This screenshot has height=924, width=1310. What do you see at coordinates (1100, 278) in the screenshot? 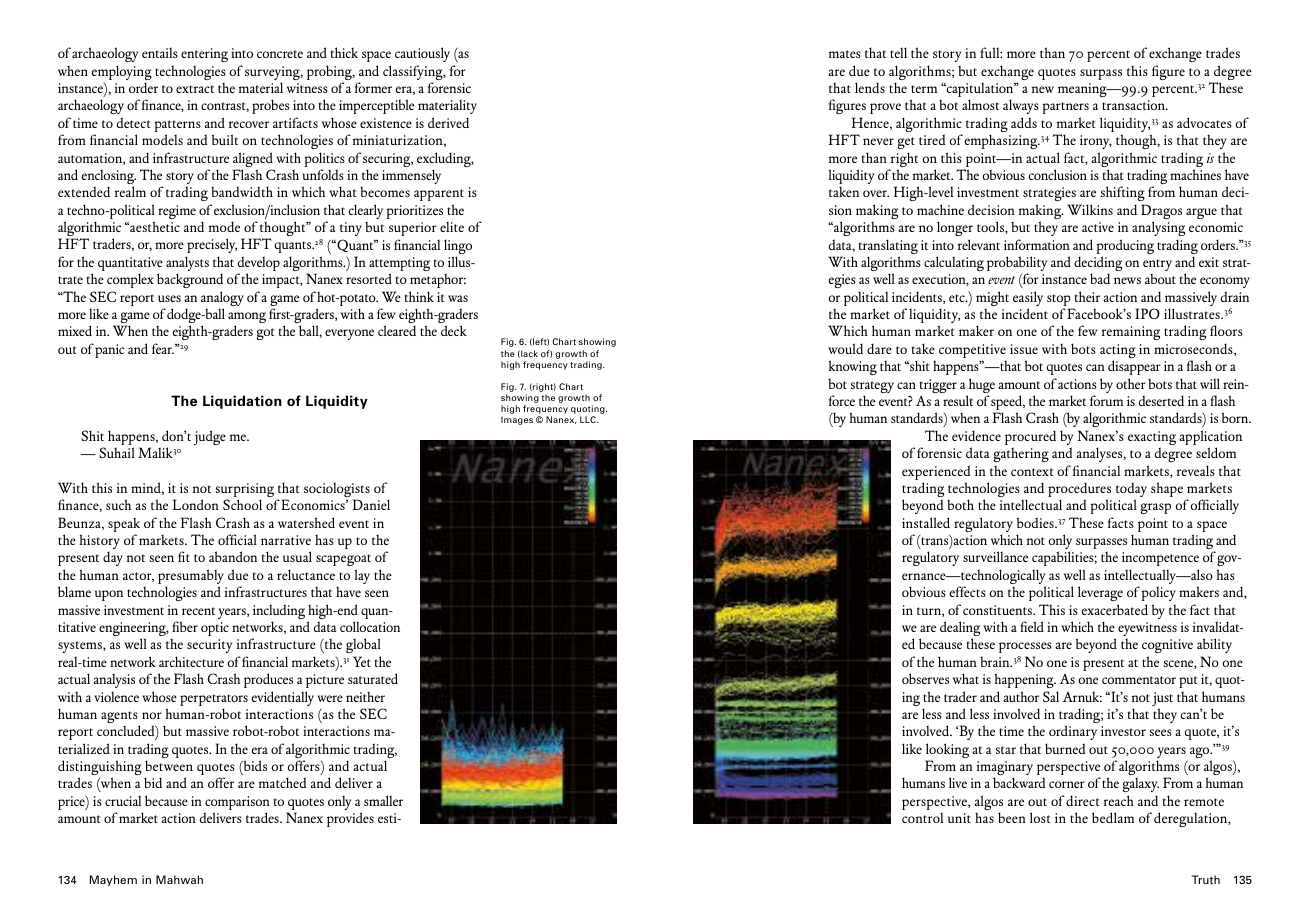
I see `bad` at bounding box center [1100, 278].
